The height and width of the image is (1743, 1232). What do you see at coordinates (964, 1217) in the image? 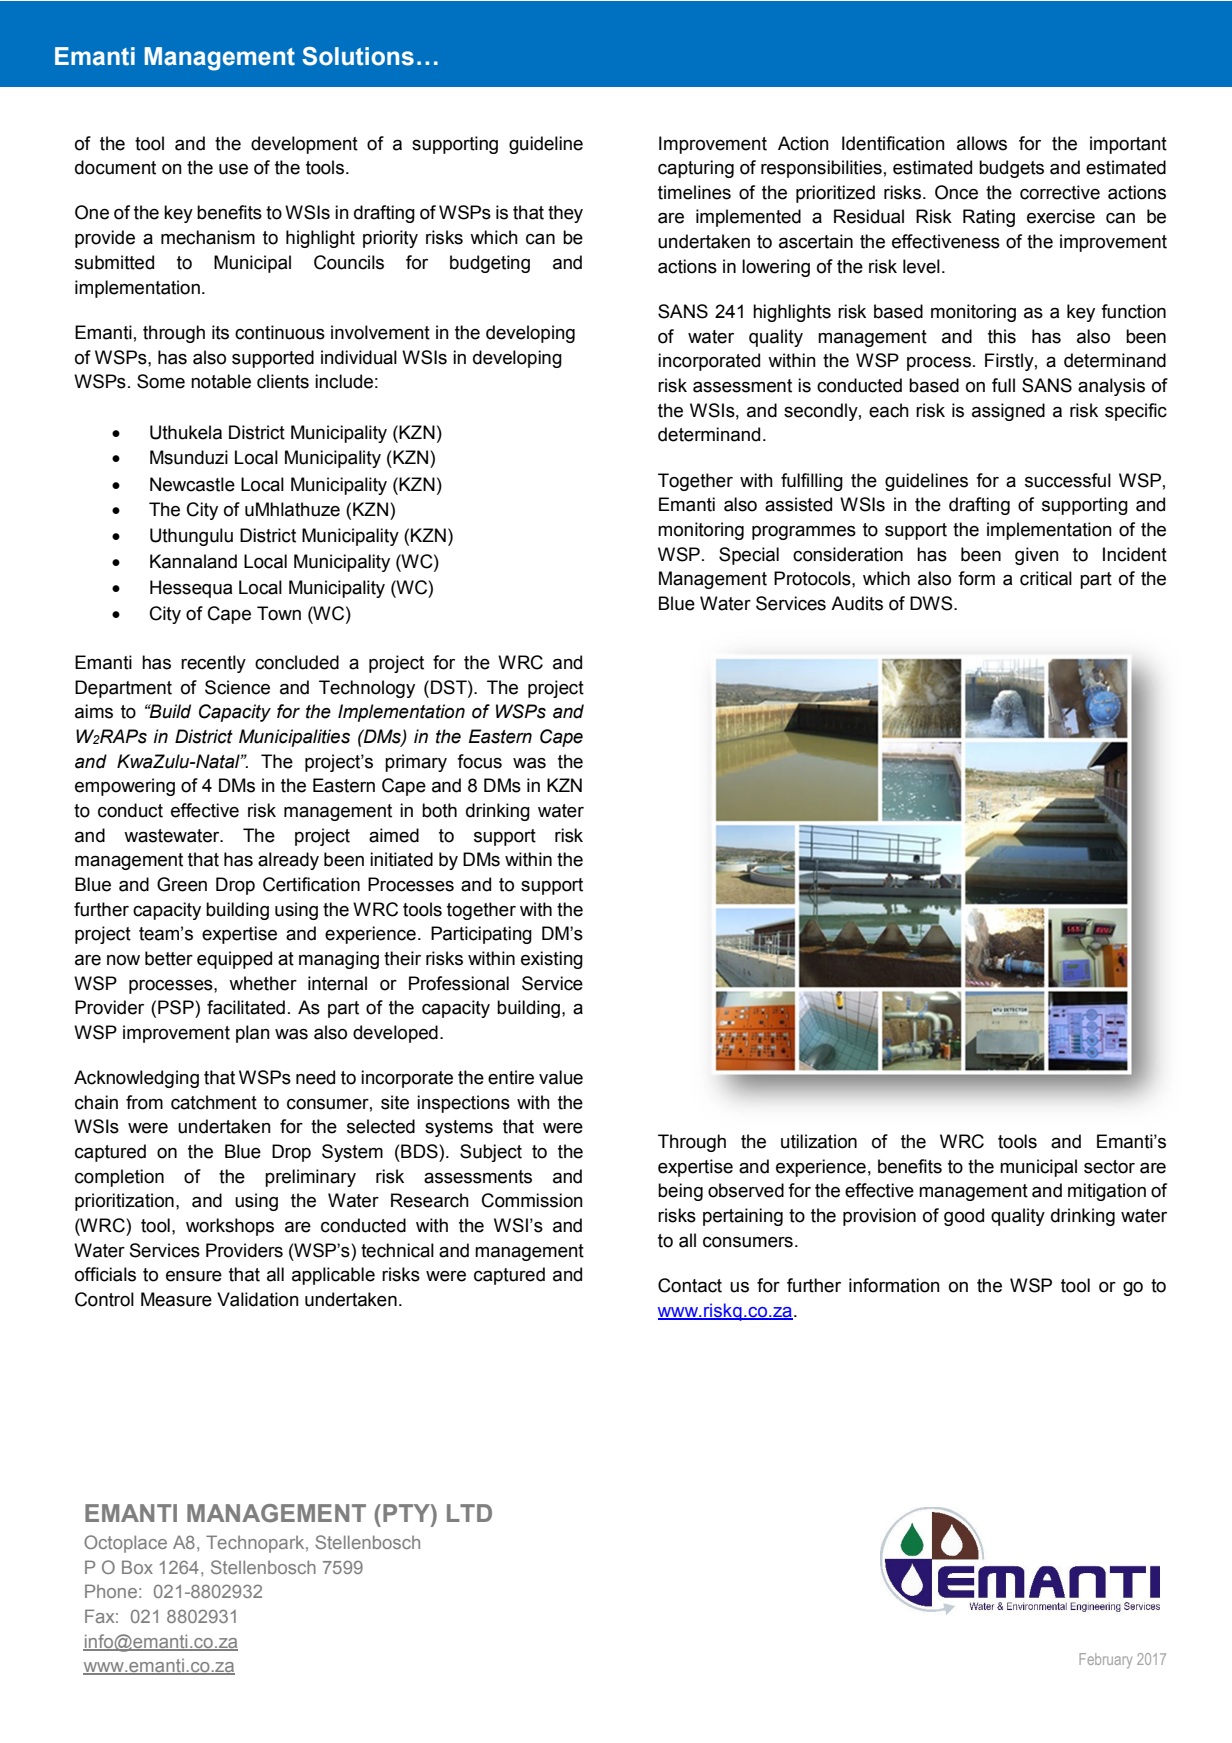
I see `good` at bounding box center [964, 1217].
